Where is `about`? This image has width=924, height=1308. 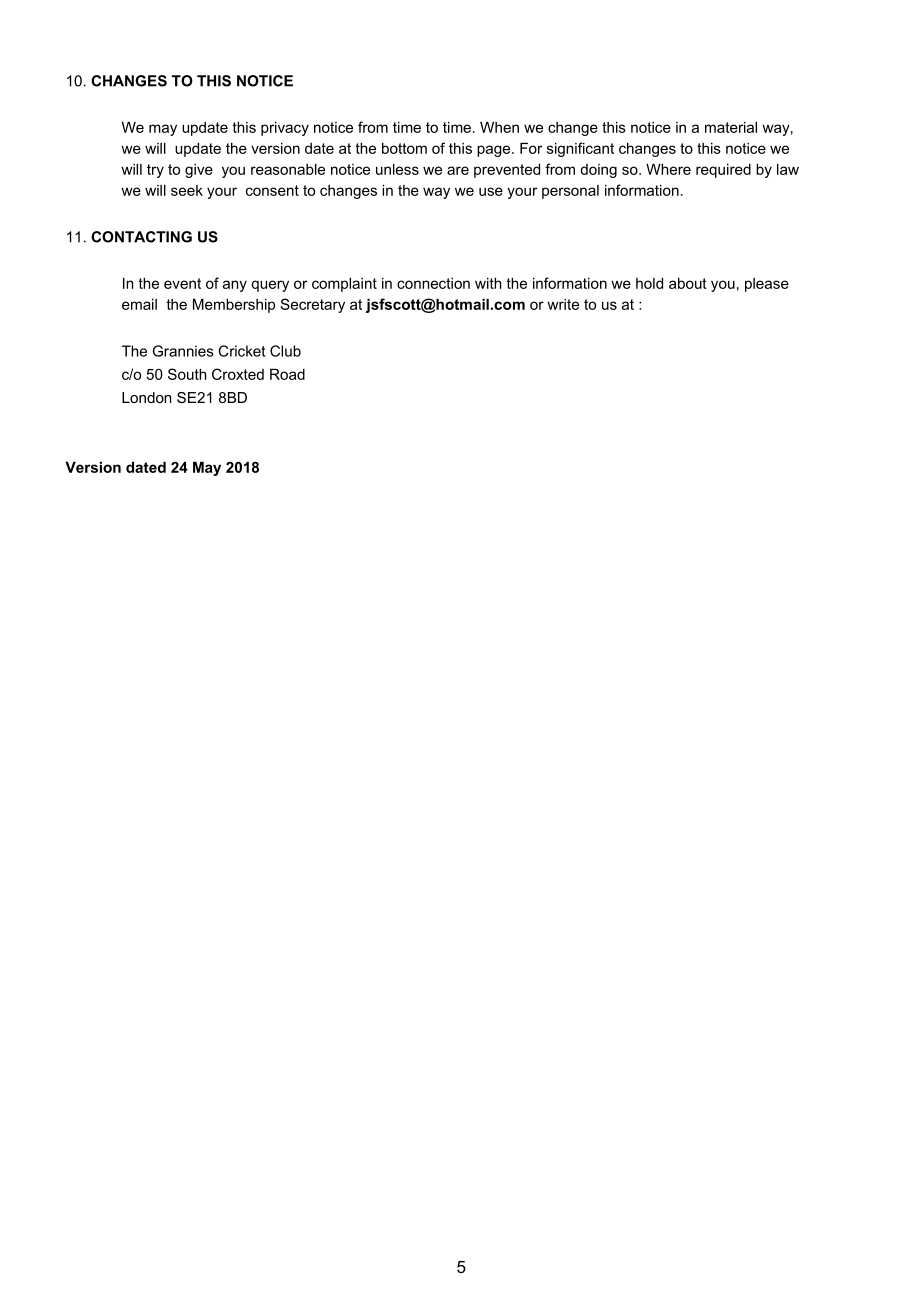
about is located at coordinates (688, 283).
